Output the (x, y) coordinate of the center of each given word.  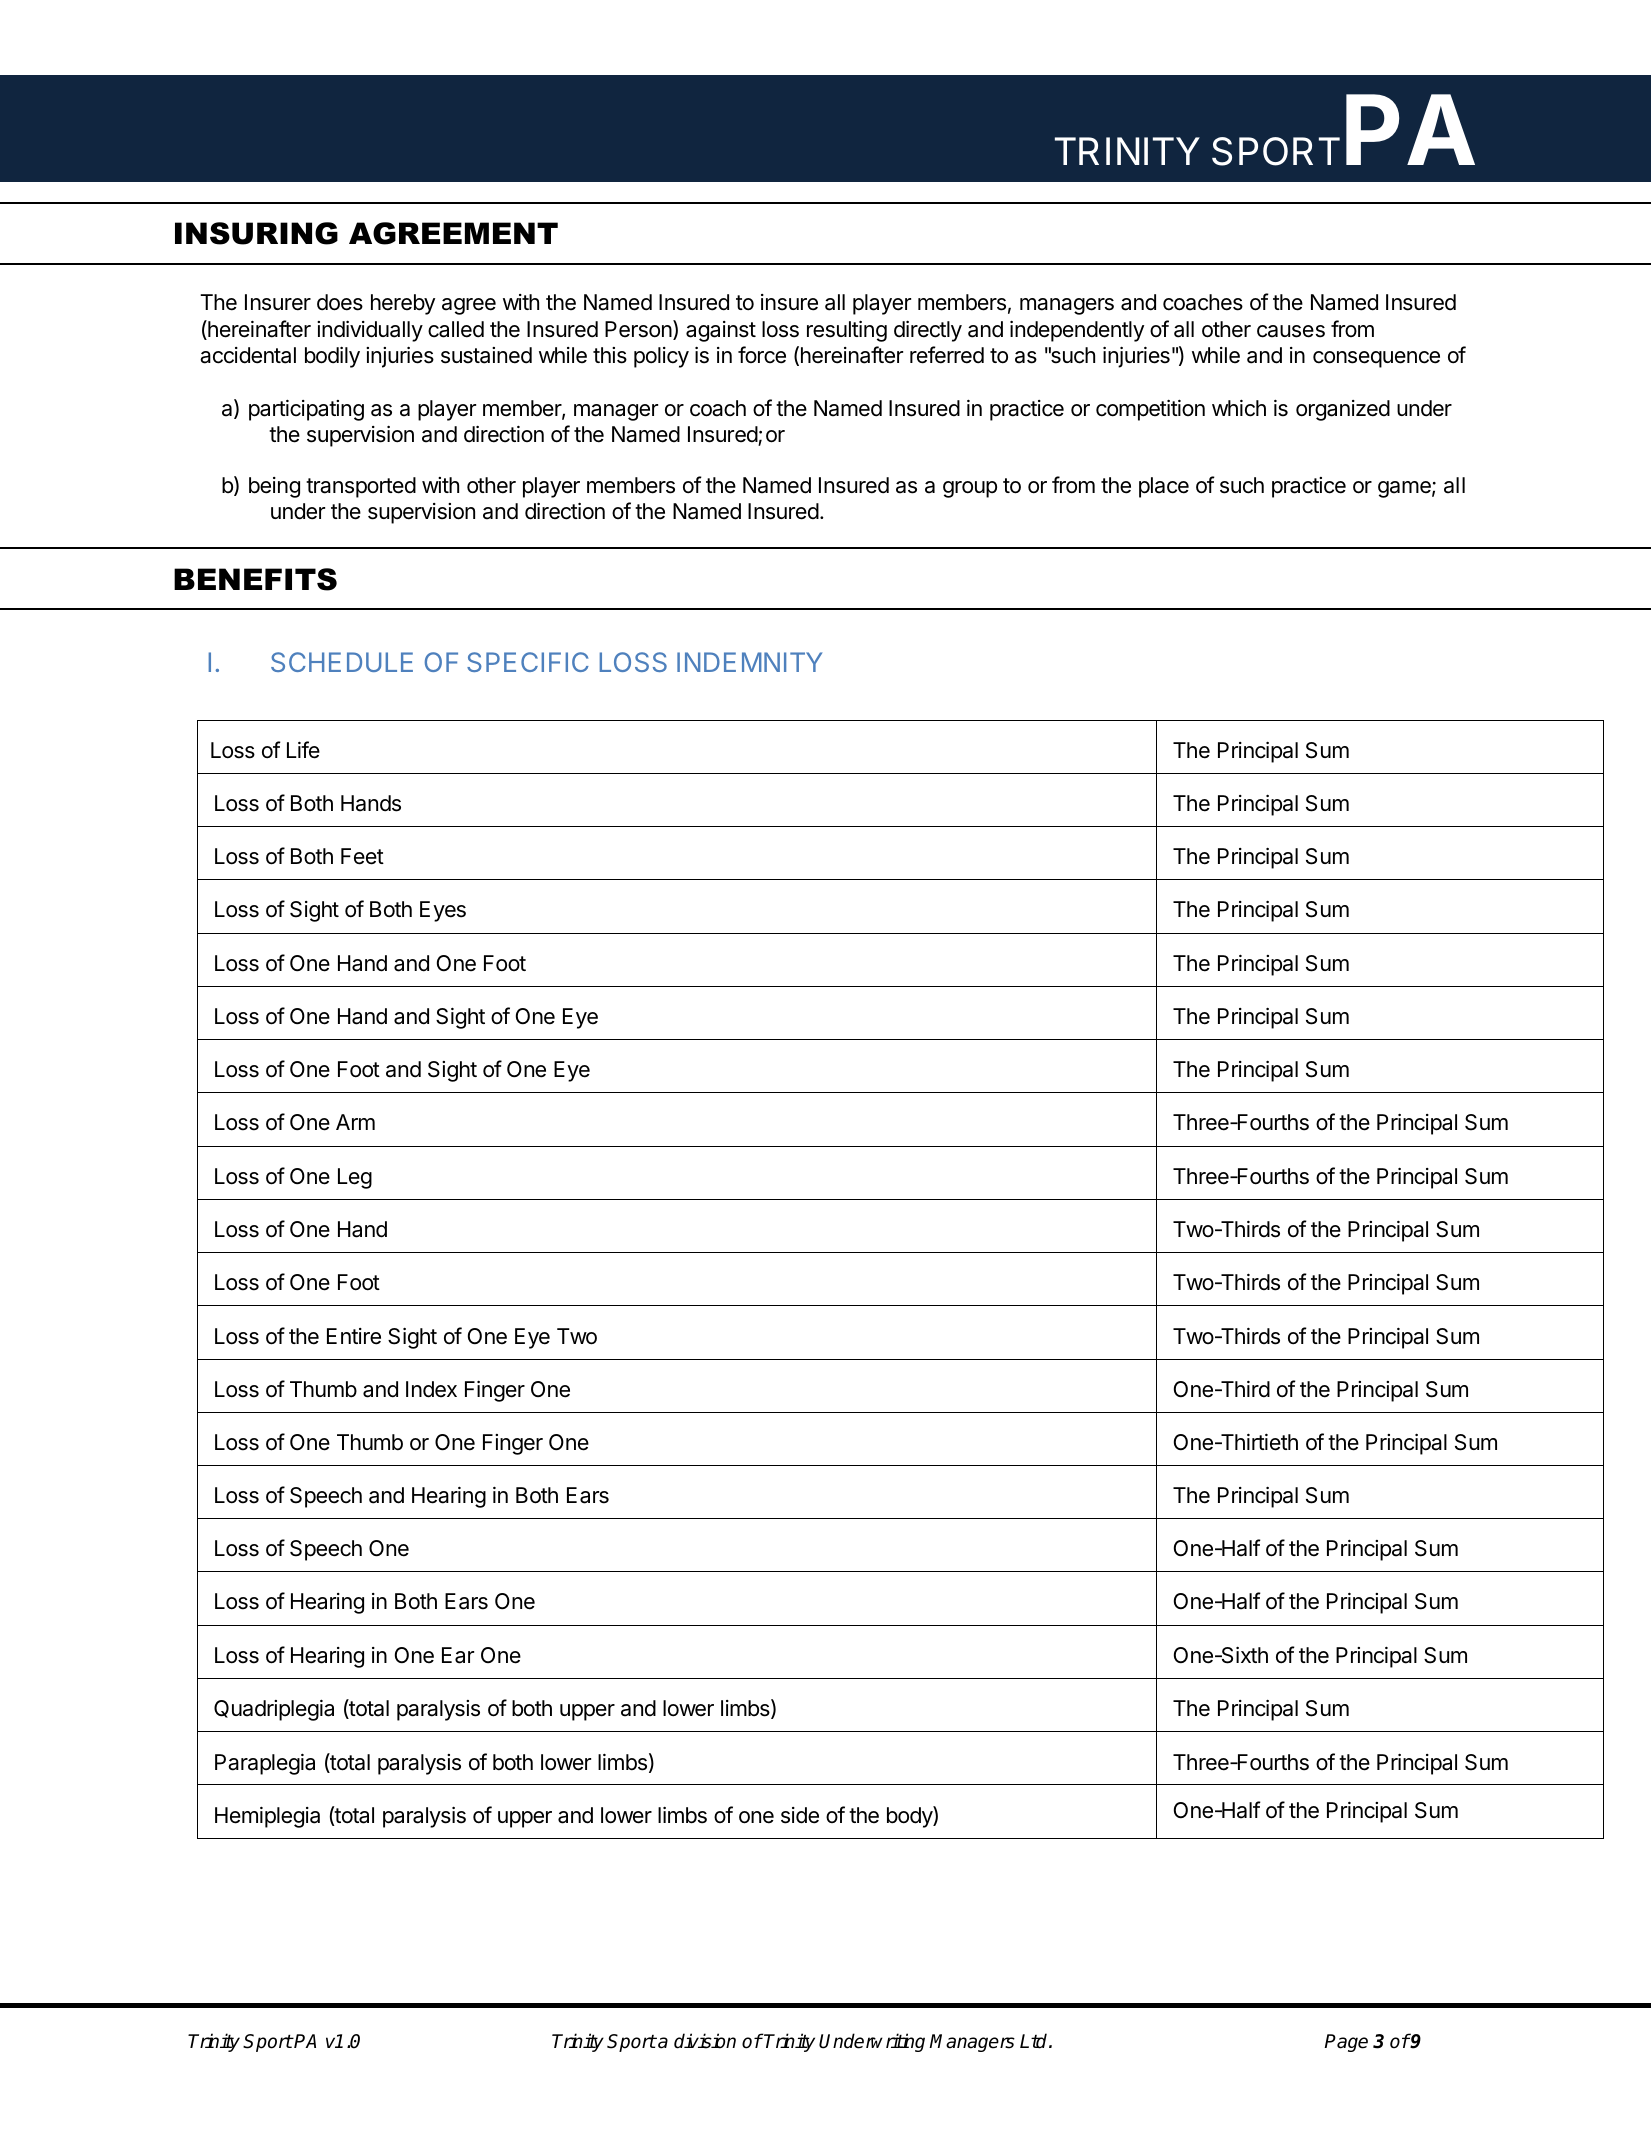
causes (1291, 331)
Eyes (443, 911)
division (705, 2041)
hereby (403, 304)
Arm (355, 1122)
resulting (847, 331)
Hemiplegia (267, 1817)
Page (1346, 2043)
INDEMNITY (749, 662)
